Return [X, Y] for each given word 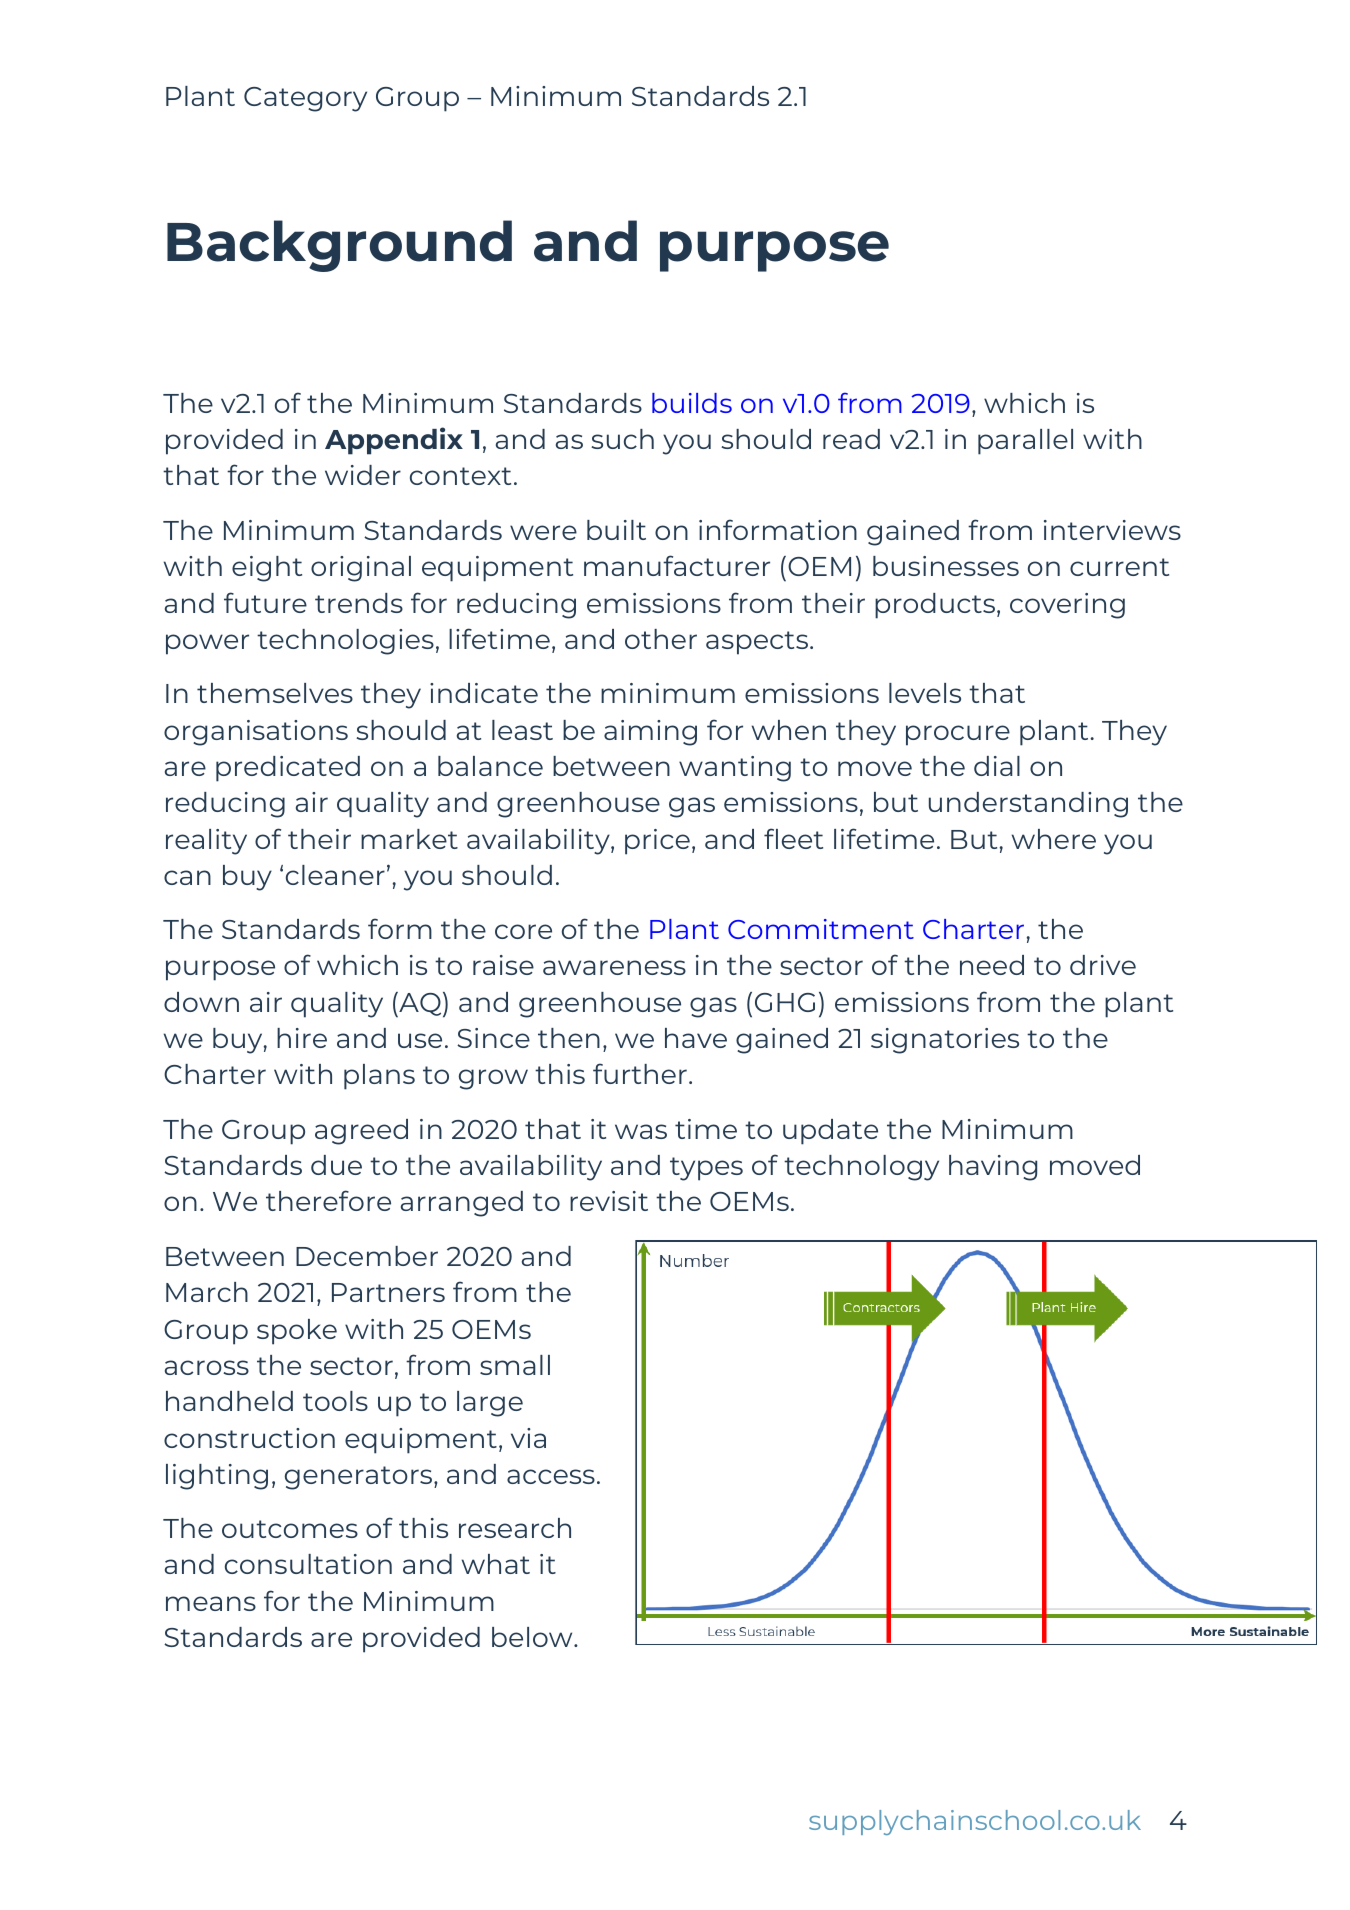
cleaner [335, 875]
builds [692, 403]
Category [305, 99]
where [1054, 839]
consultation [308, 1564]
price [657, 842]
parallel [1025, 442]
